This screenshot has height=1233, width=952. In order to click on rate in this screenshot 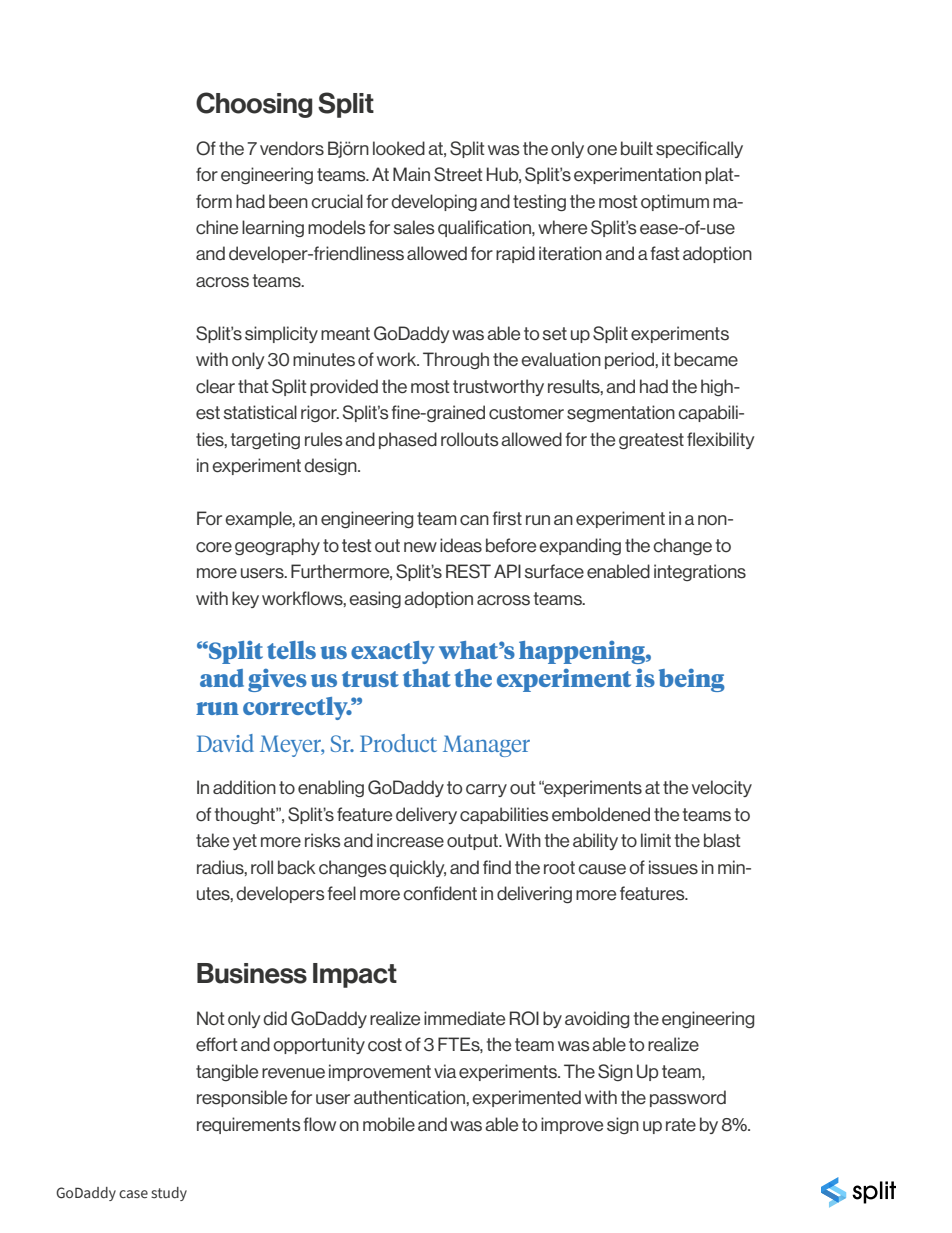, I will do `click(681, 1124)`.
